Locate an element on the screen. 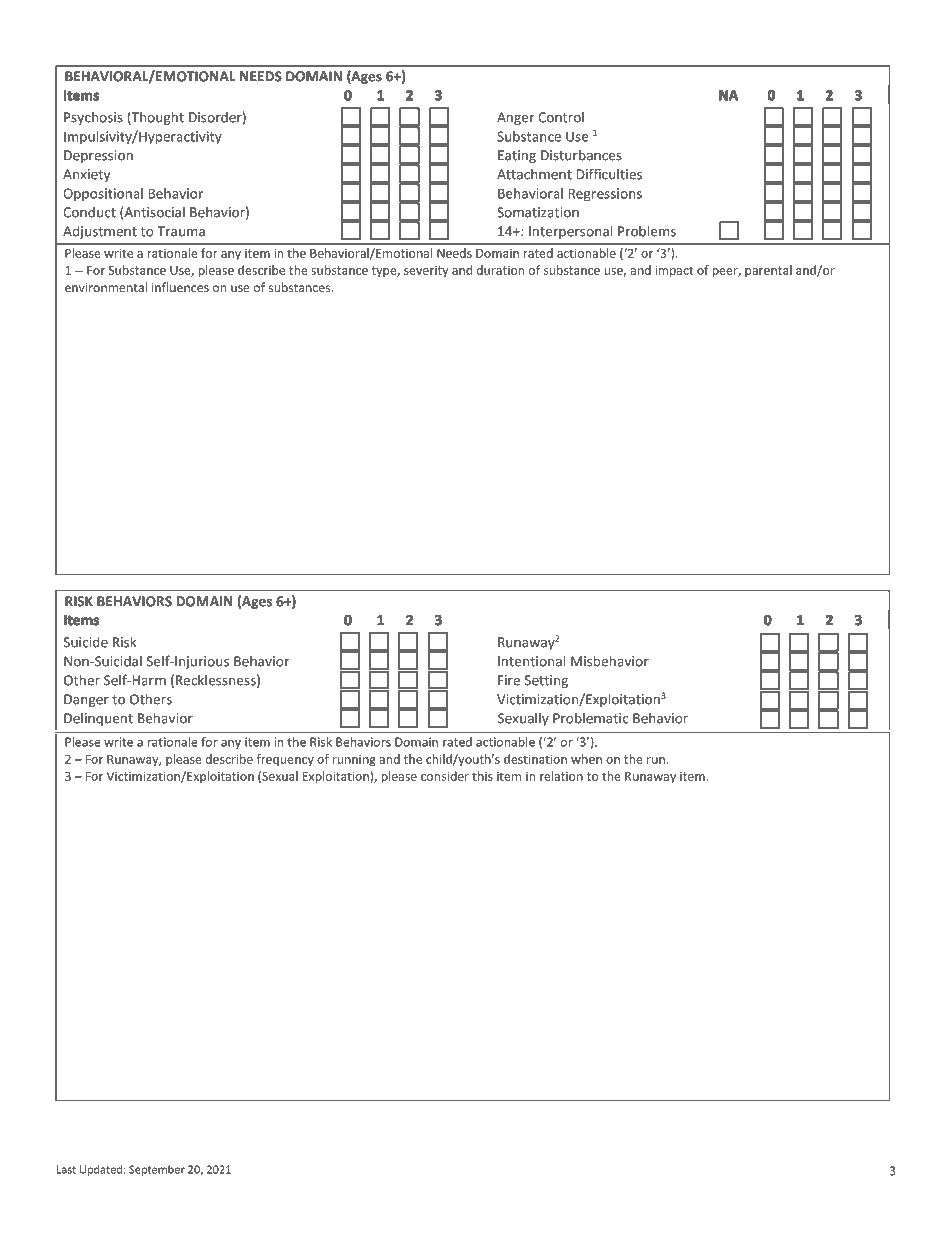 The width and height of the screenshot is (952, 1233). Suicide is located at coordinates (86, 642).
